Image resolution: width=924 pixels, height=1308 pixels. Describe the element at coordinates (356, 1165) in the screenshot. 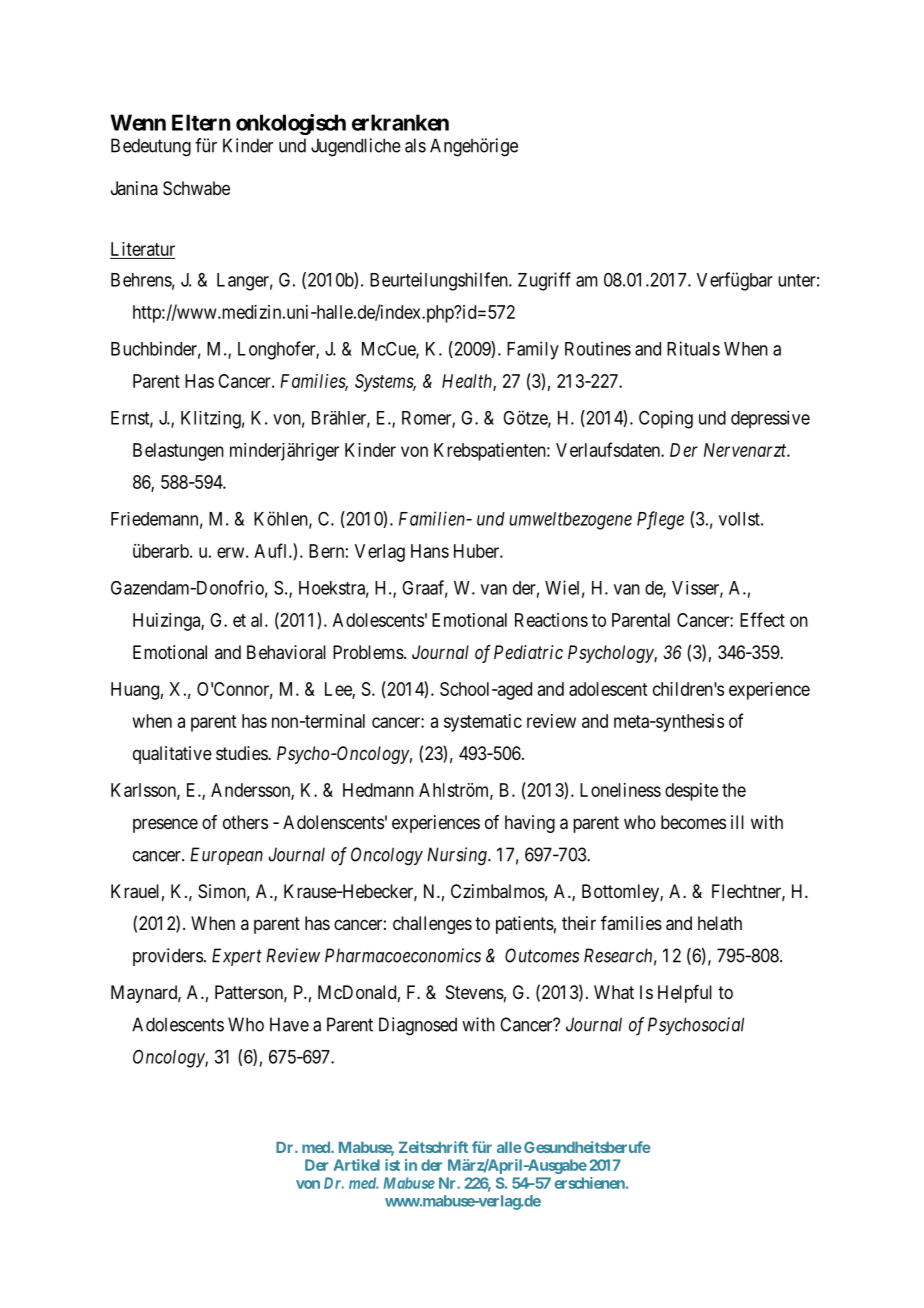

I see `Artikel` at that location.
